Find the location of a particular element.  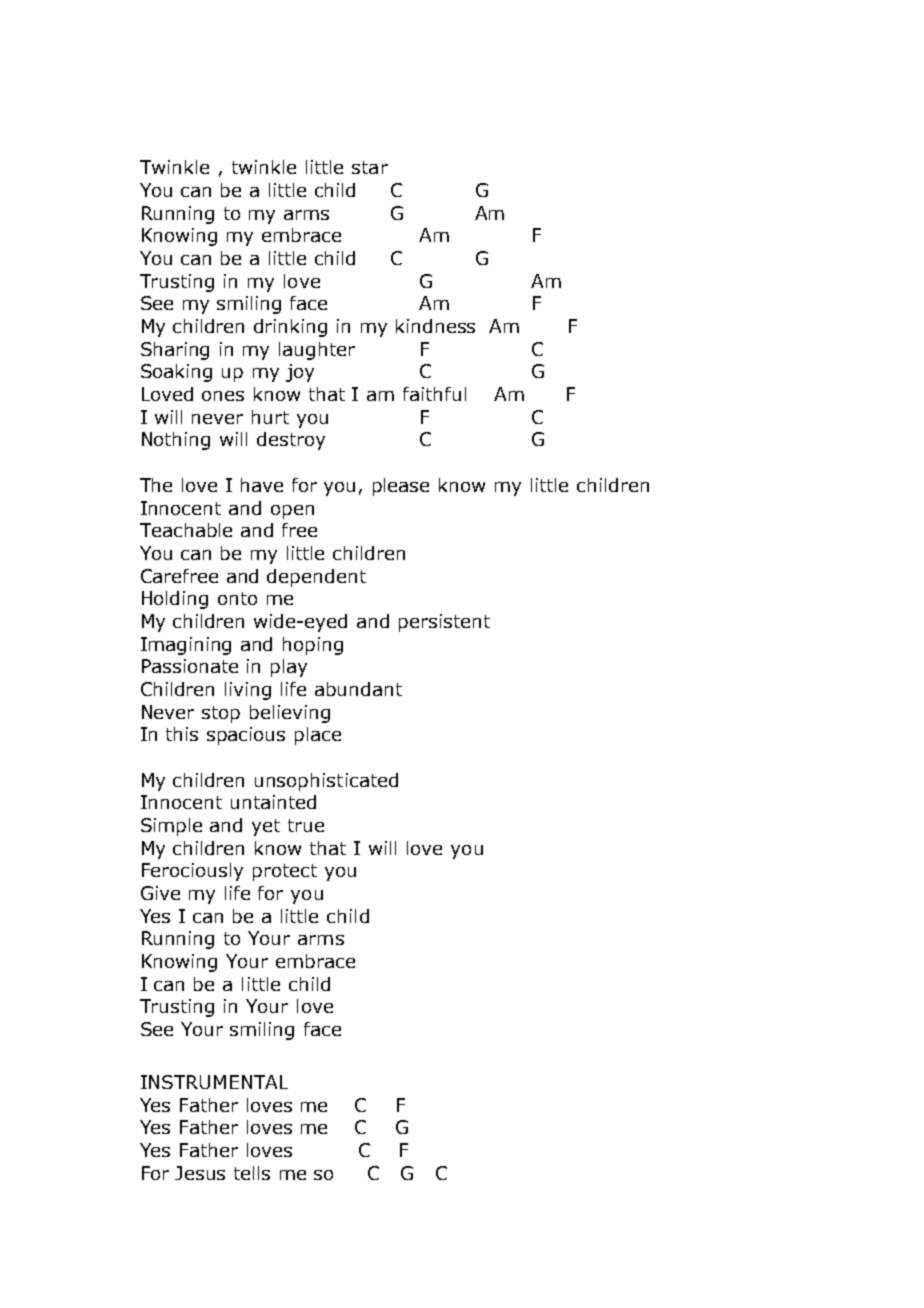

tells is located at coordinates (252, 1173).
